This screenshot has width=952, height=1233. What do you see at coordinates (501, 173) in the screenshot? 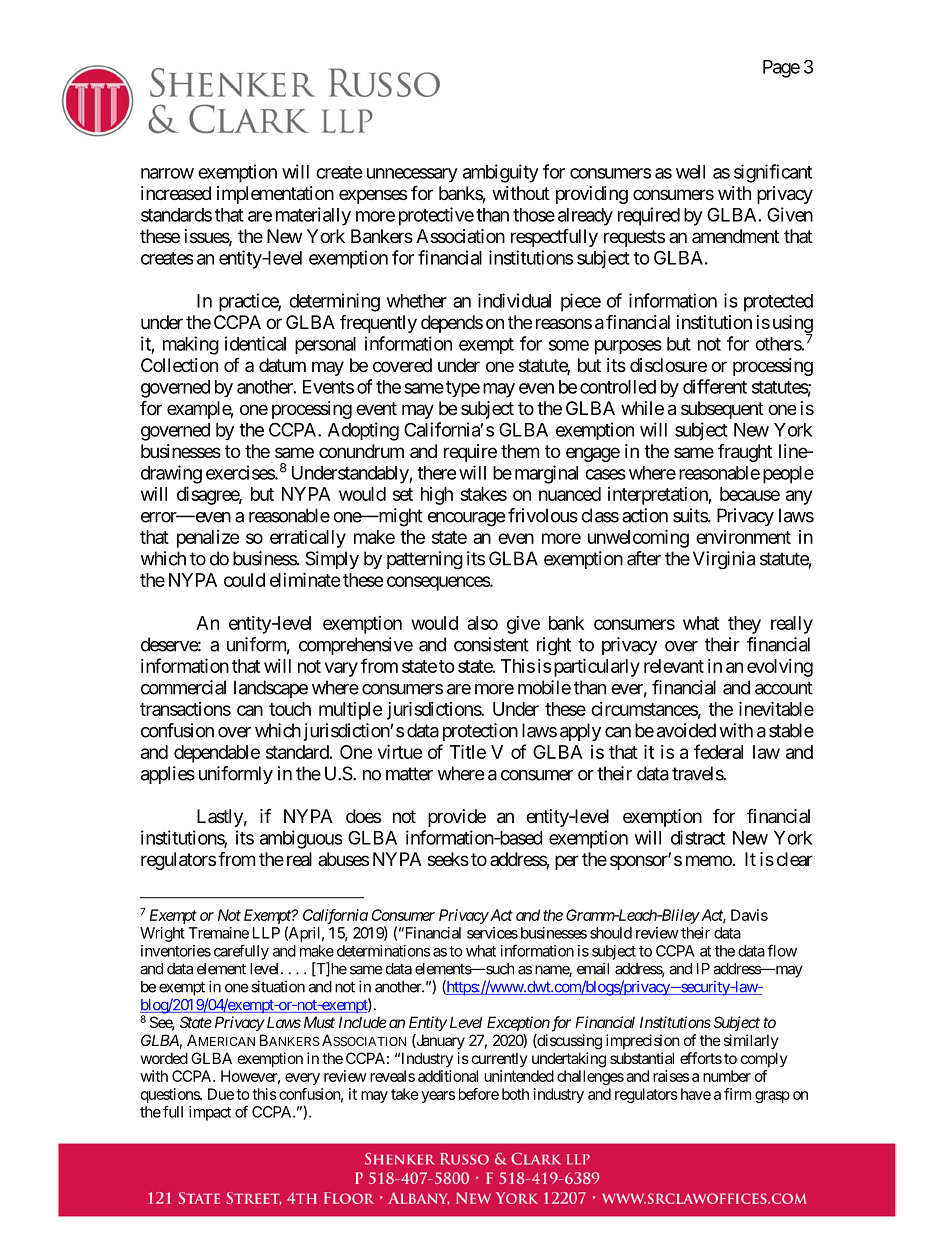
I see `ambiguity` at bounding box center [501, 173].
